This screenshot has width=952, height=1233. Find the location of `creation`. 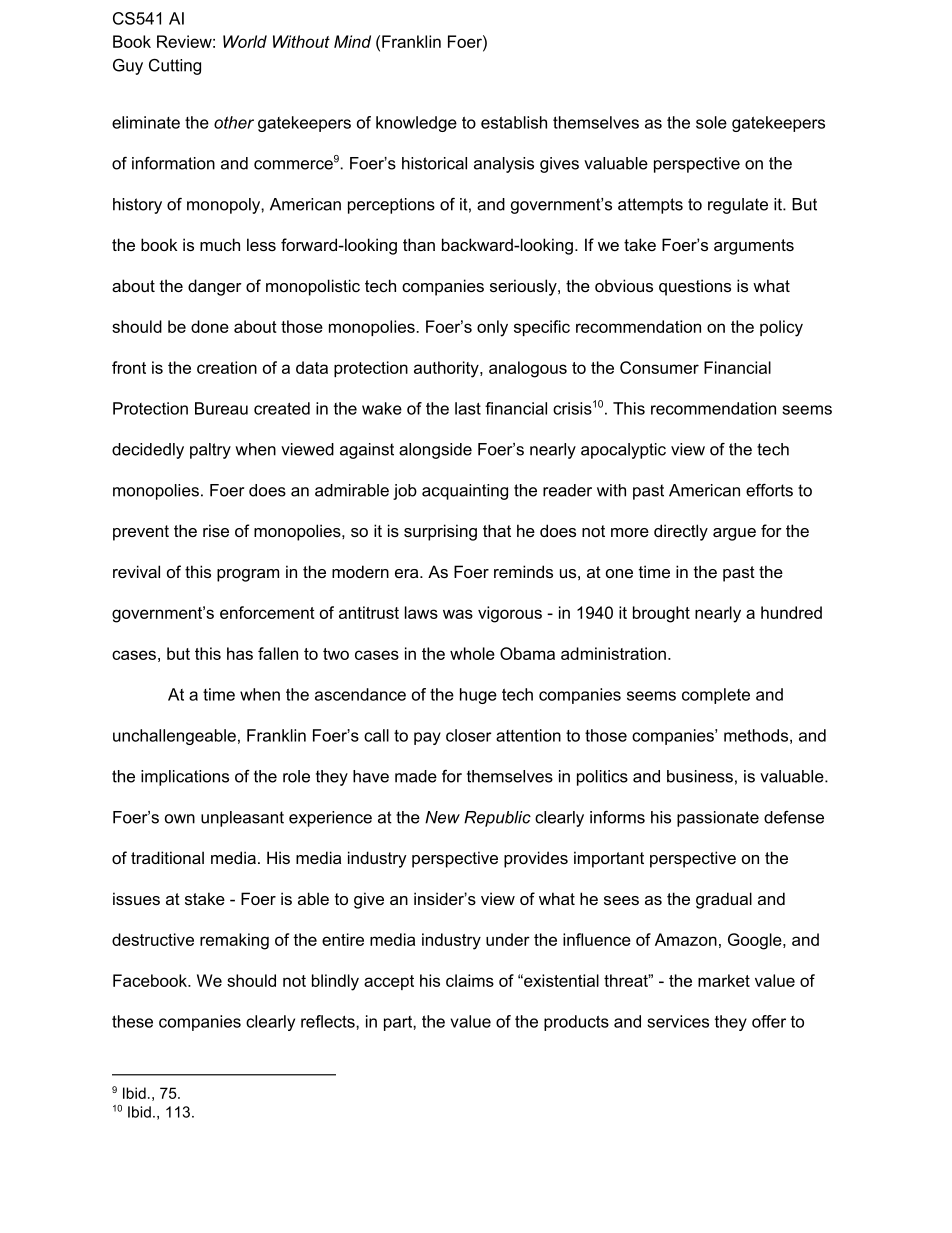

creation is located at coordinates (227, 367).
